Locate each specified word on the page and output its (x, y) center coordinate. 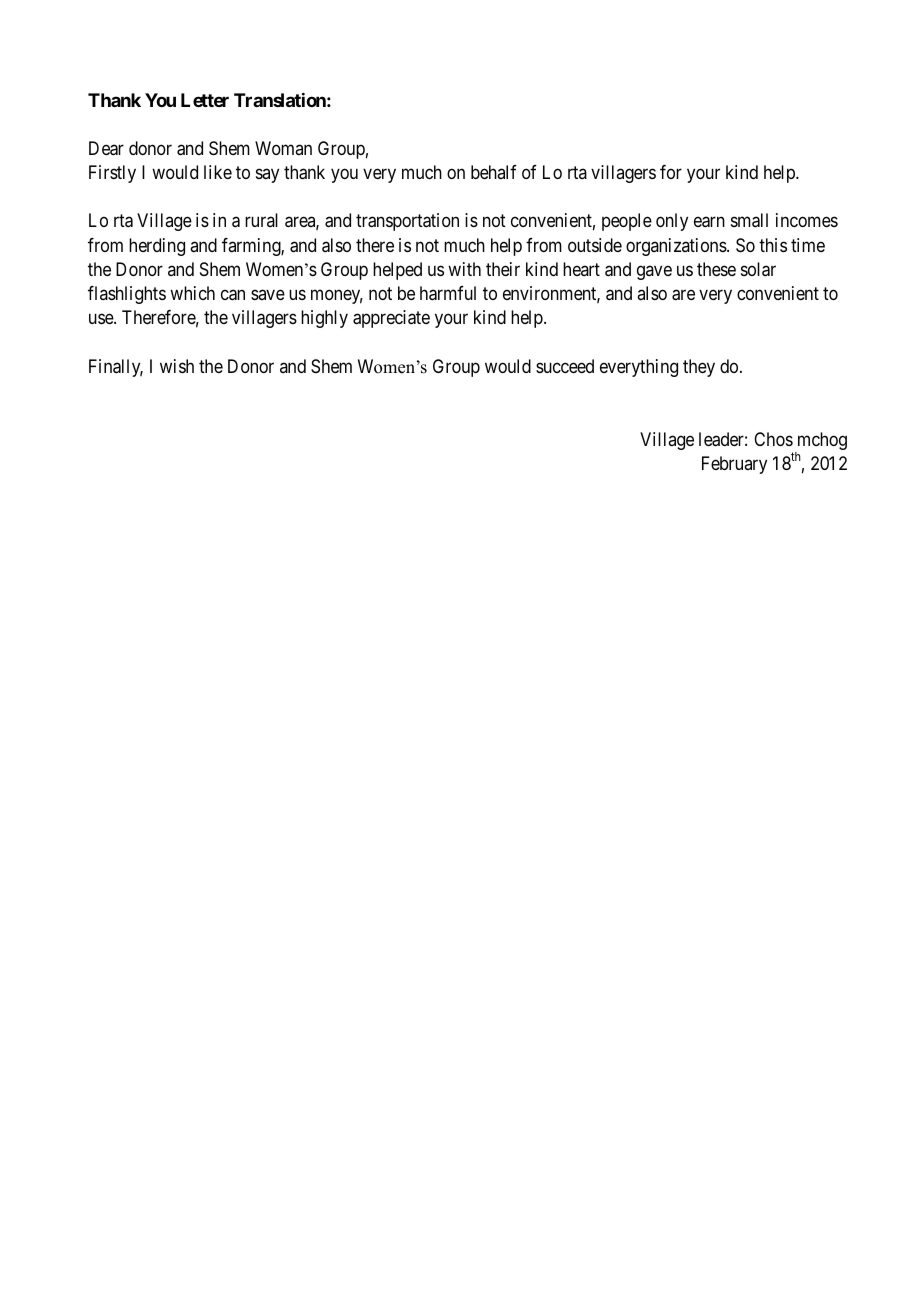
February (734, 465)
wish (177, 366)
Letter (205, 100)
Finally (116, 368)
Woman (283, 148)
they (699, 368)
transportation (407, 222)
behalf (494, 172)
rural (261, 220)
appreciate (391, 319)
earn (709, 222)
